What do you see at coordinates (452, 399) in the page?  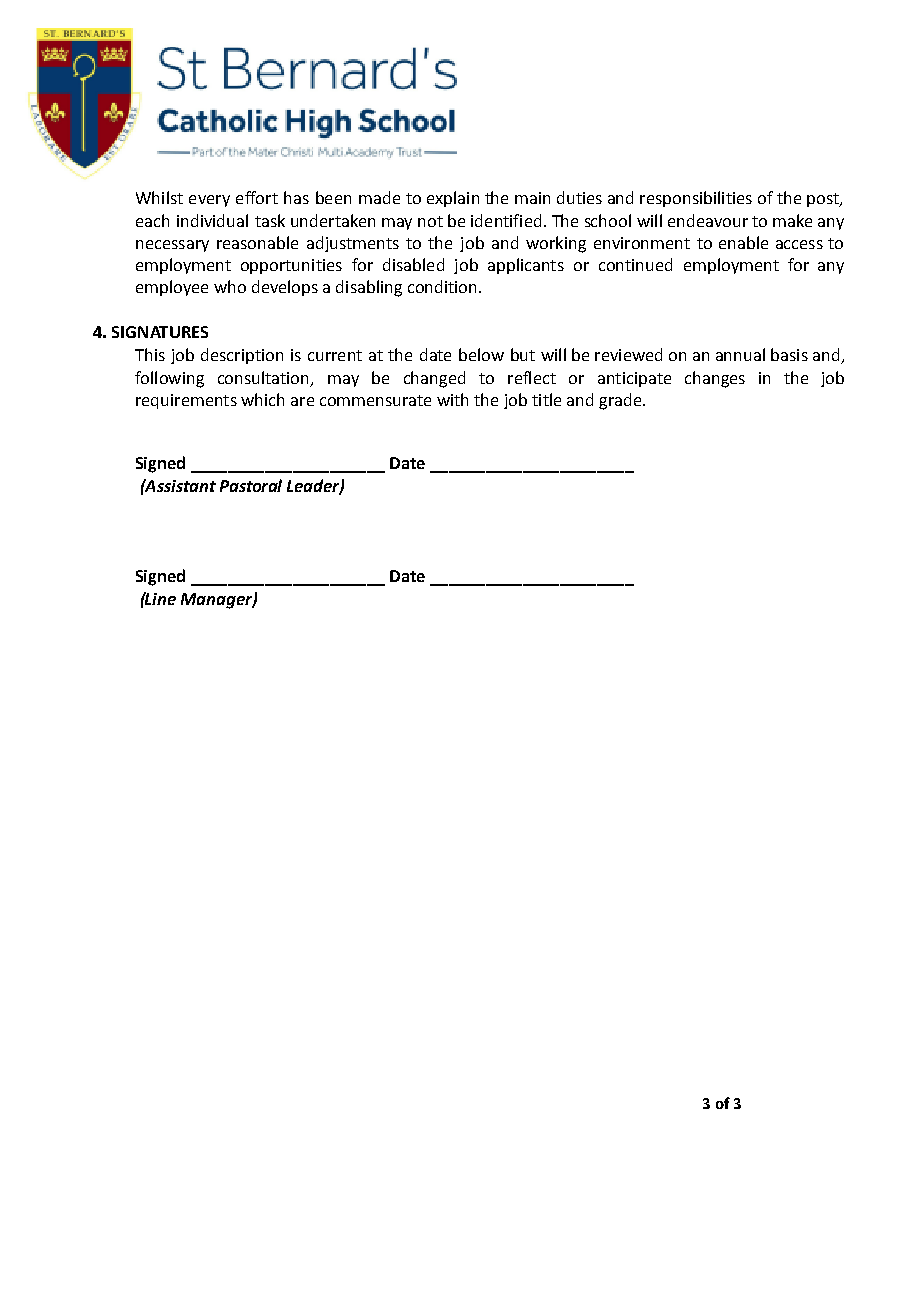 I see `with` at bounding box center [452, 399].
